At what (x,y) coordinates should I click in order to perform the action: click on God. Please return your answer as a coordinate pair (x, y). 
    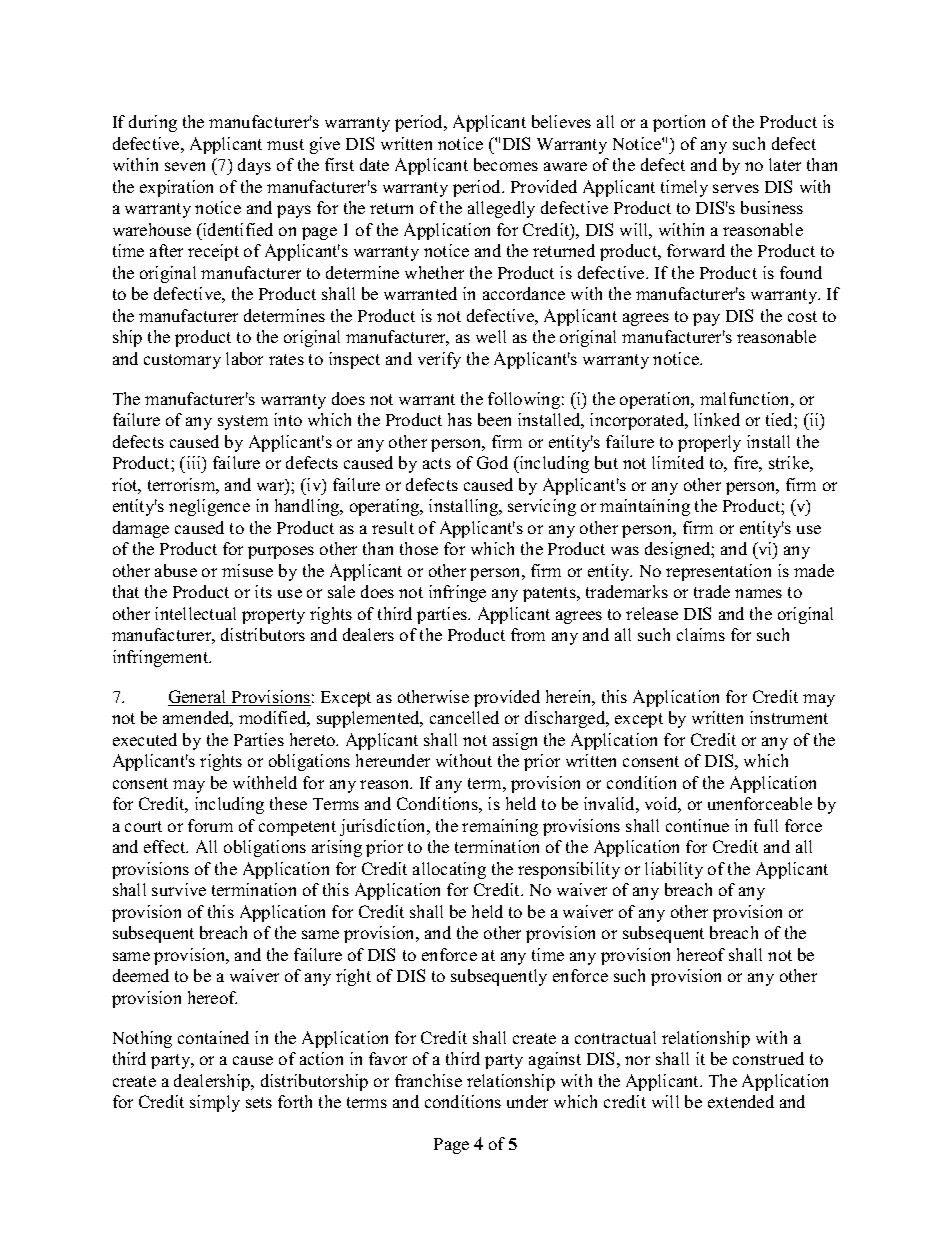
    Looking at the image, I should click on (492, 462).
